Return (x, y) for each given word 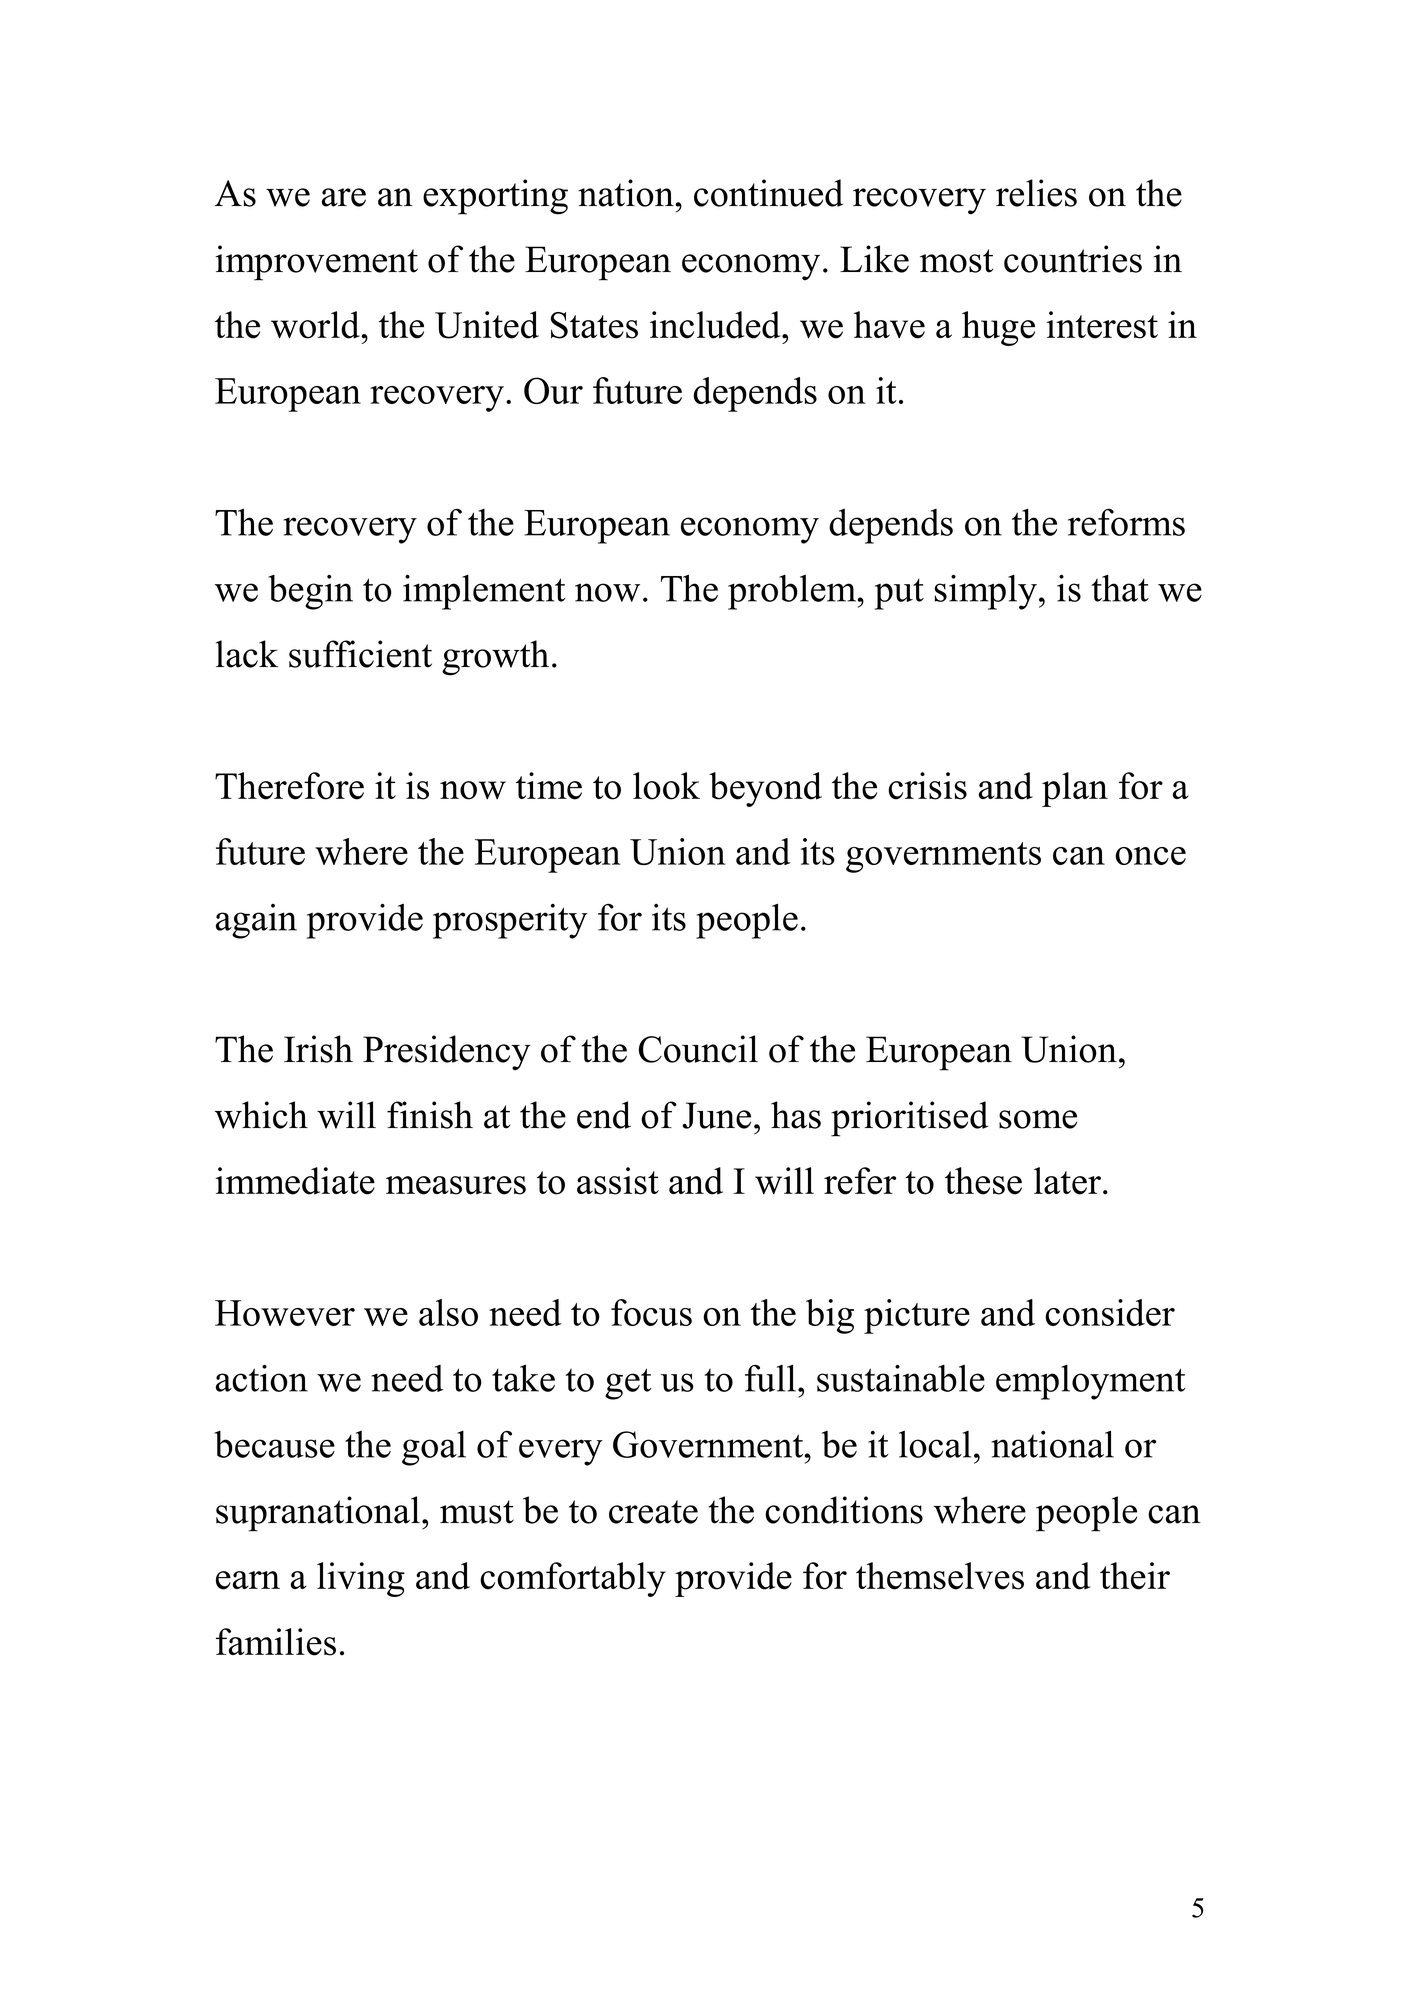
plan (1075, 789)
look (666, 786)
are (344, 197)
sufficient (360, 654)
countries (1073, 259)
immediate (295, 1181)
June (716, 1115)
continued (768, 193)
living (361, 1579)
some (1038, 1119)
